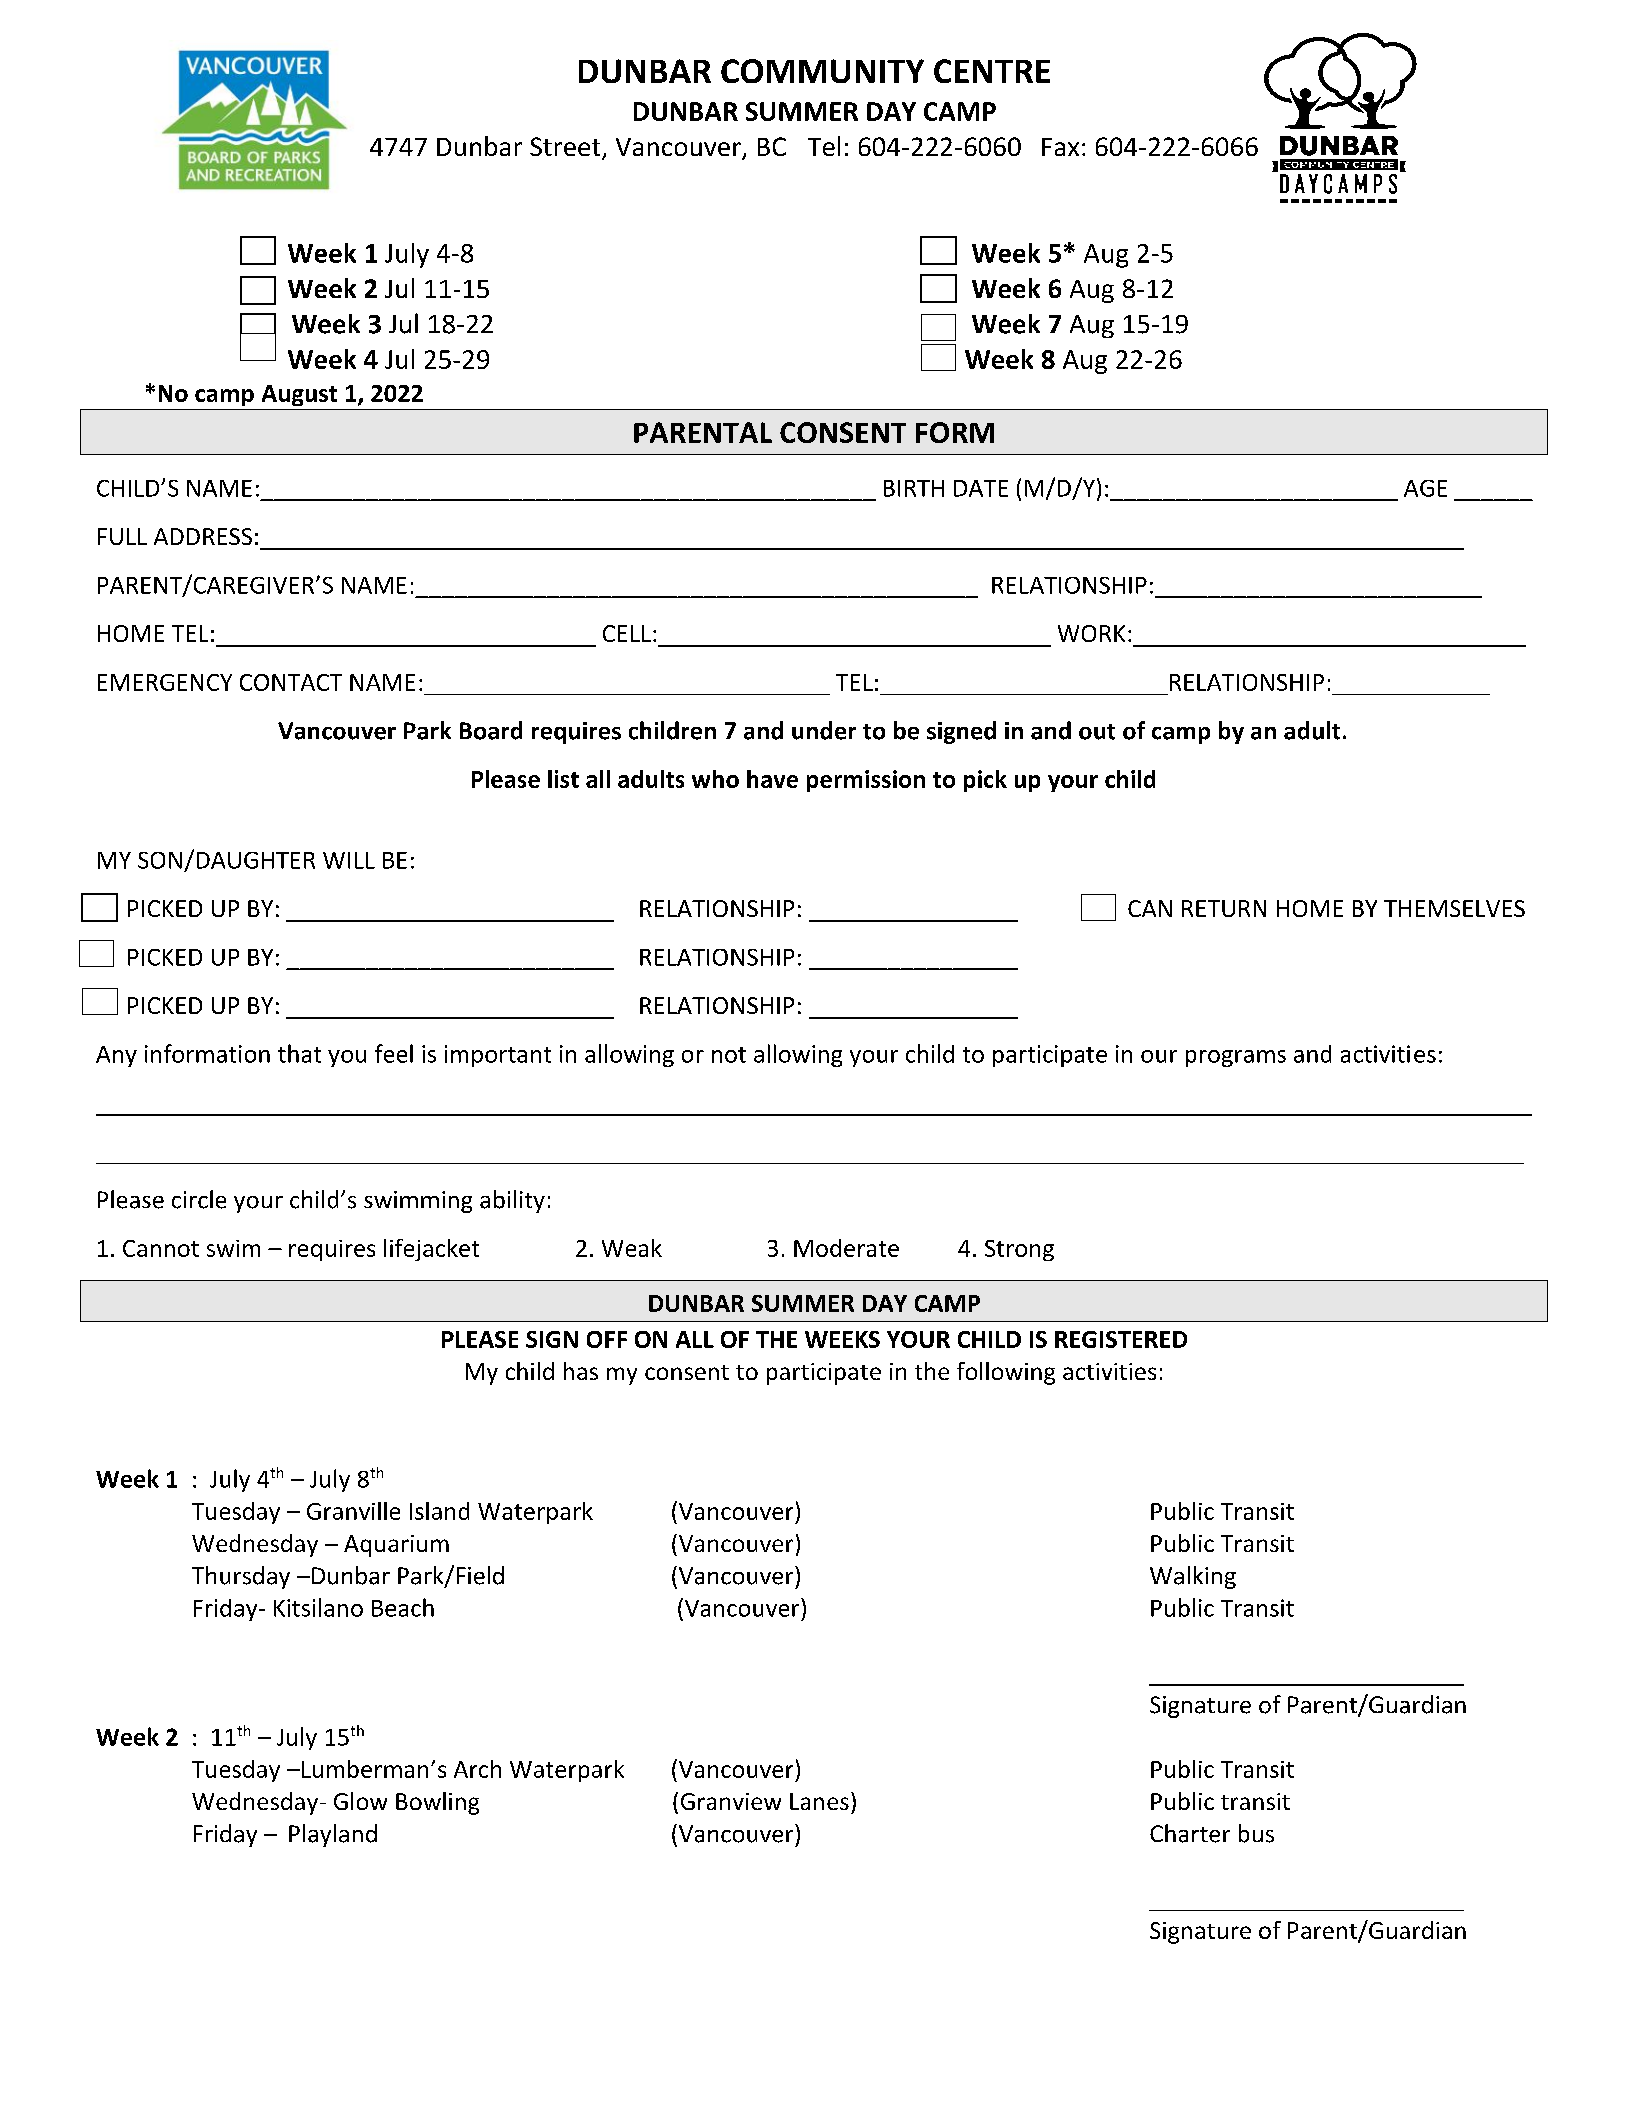  Describe the element at coordinates (299, 1053) in the screenshot. I see `that` at that location.
